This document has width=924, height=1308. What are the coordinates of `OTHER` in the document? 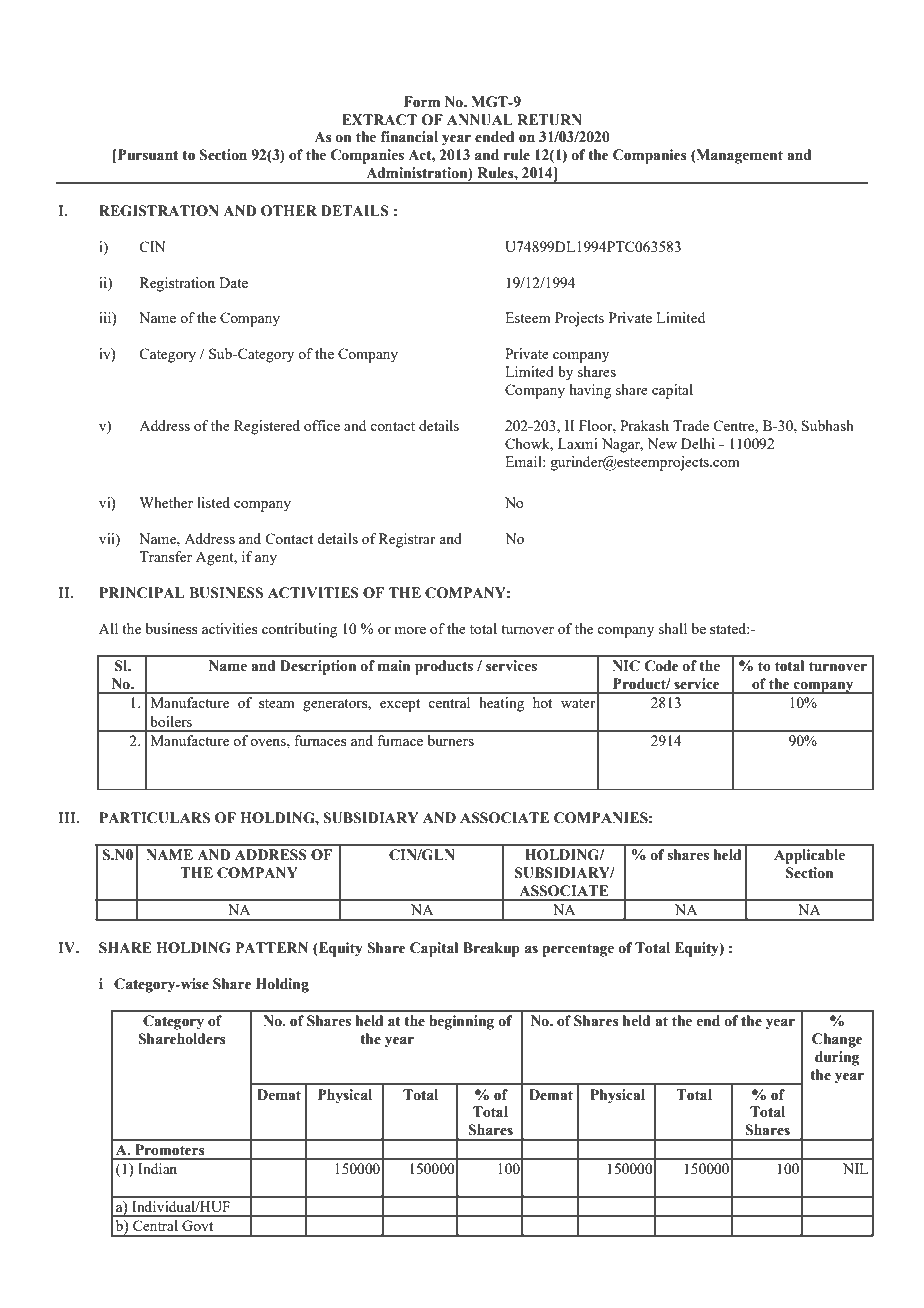 It's located at (289, 211).
